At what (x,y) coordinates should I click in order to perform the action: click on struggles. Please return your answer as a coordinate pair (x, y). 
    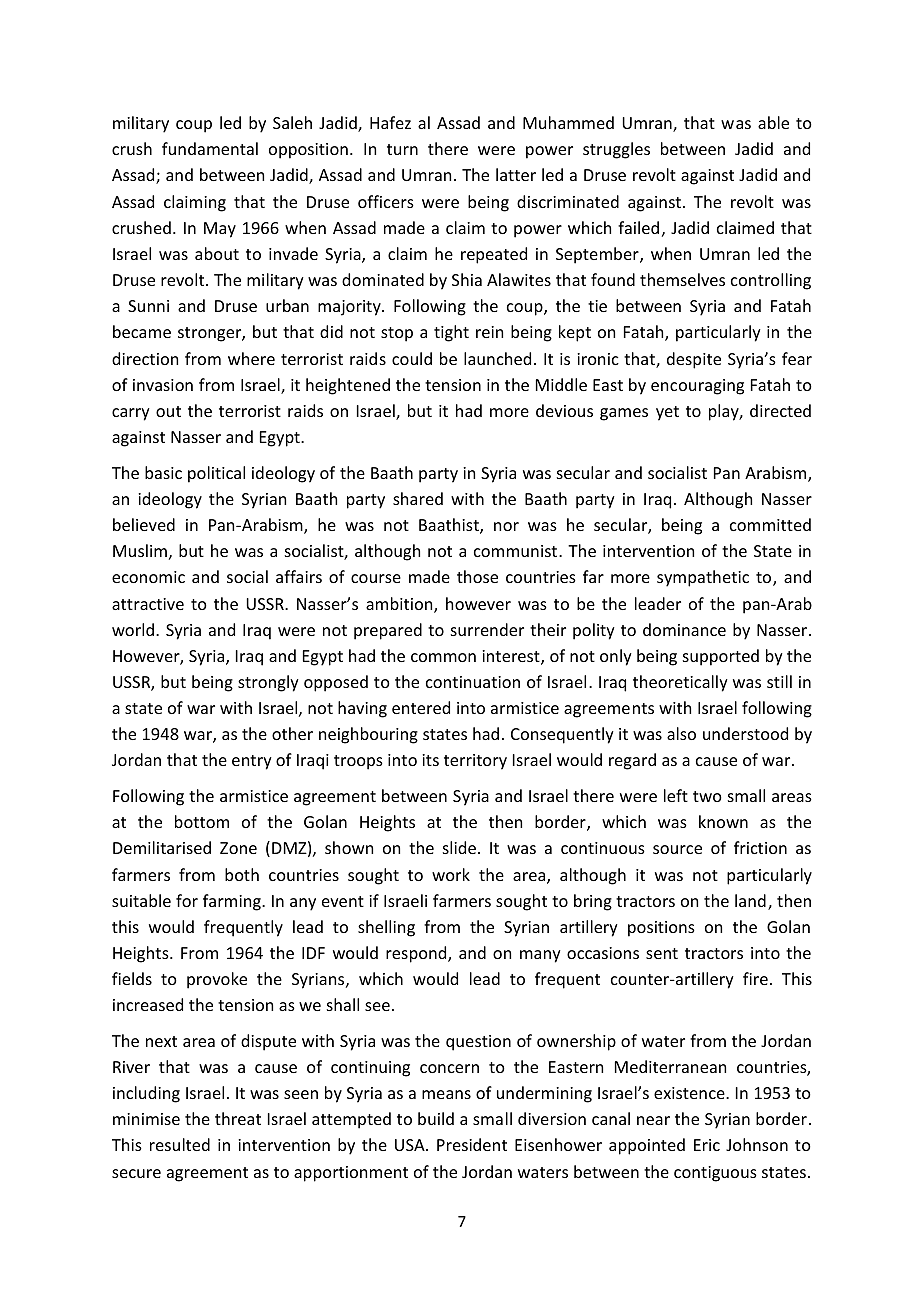
    Looking at the image, I should click on (616, 150).
